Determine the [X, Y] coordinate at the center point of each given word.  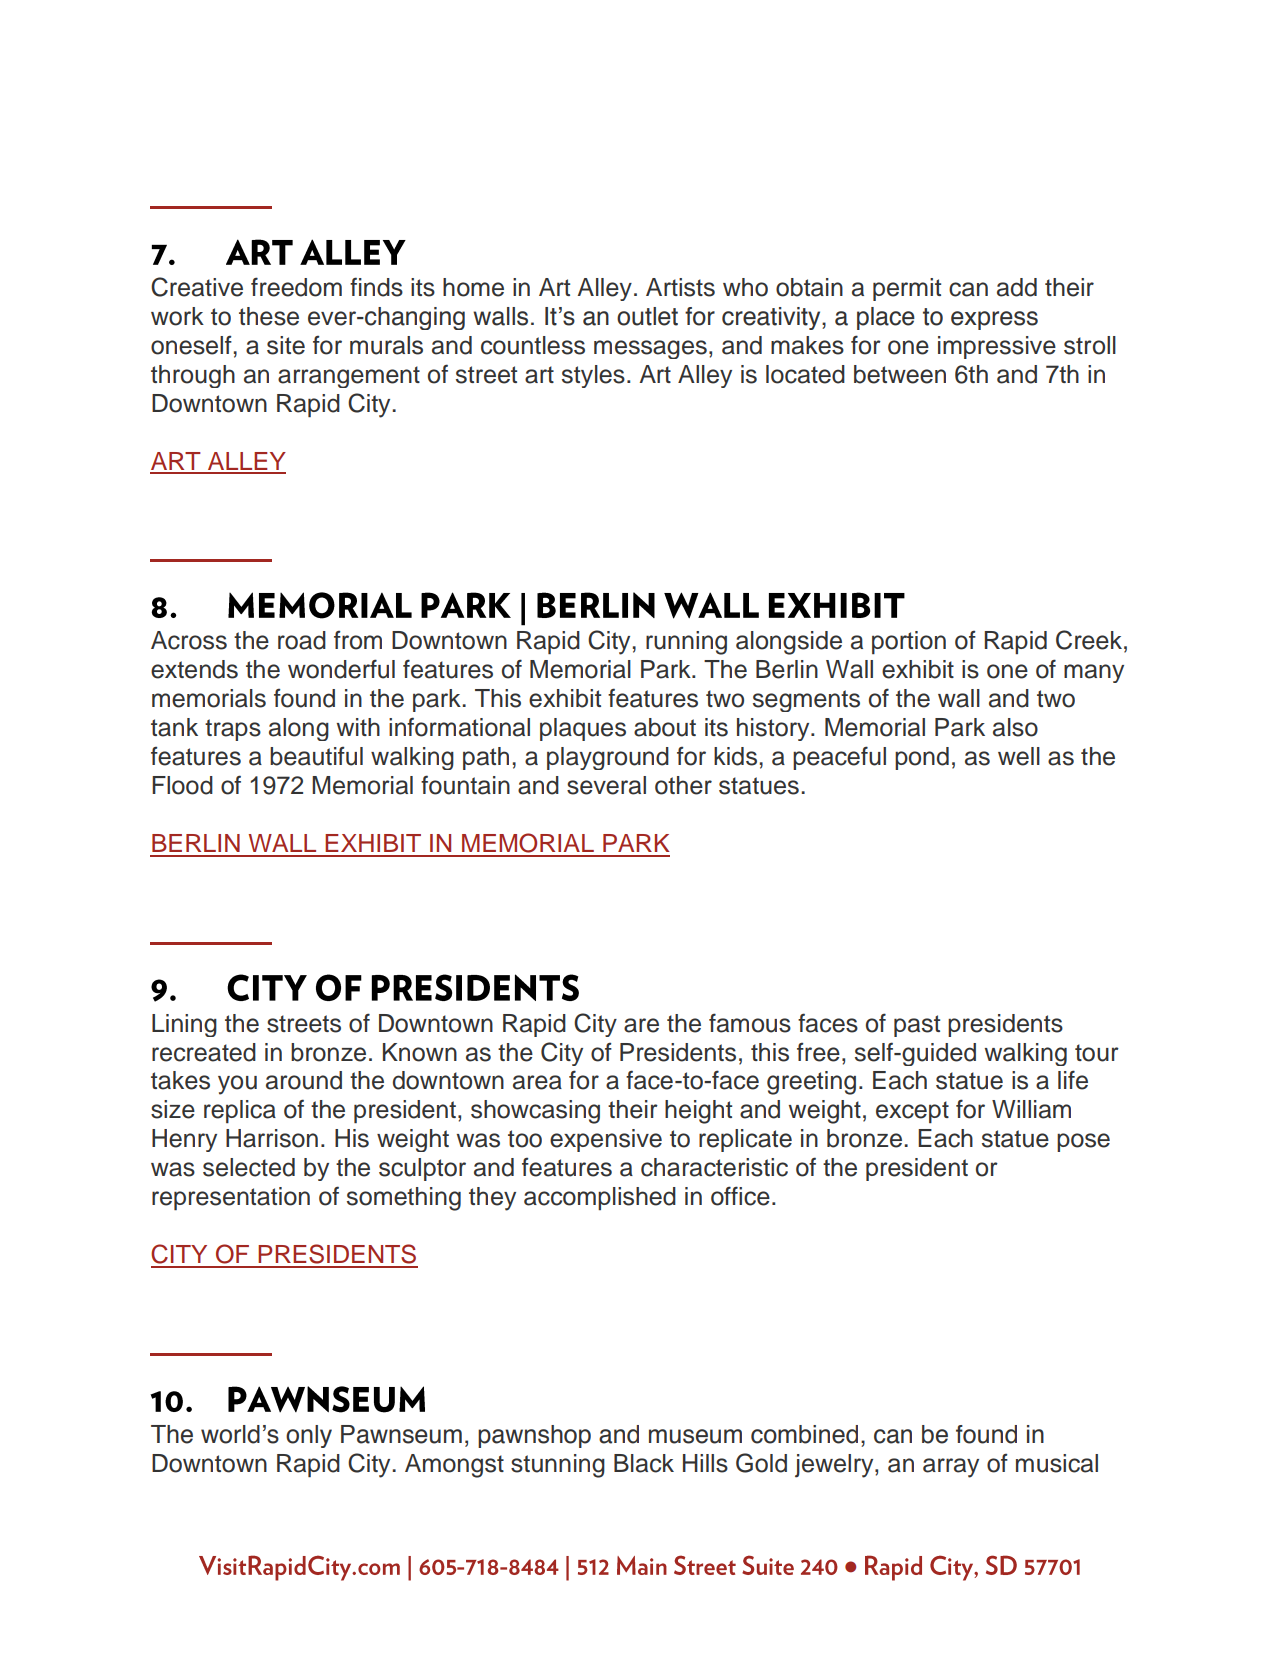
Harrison [272, 1138]
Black [644, 1463]
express [994, 320]
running [686, 643]
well [1019, 756]
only [309, 1436]
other [683, 785]
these [269, 316]
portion [909, 642]
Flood [182, 785]
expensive [606, 1140]
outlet [647, 316]
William [1031, 1109]
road [302, 640]
